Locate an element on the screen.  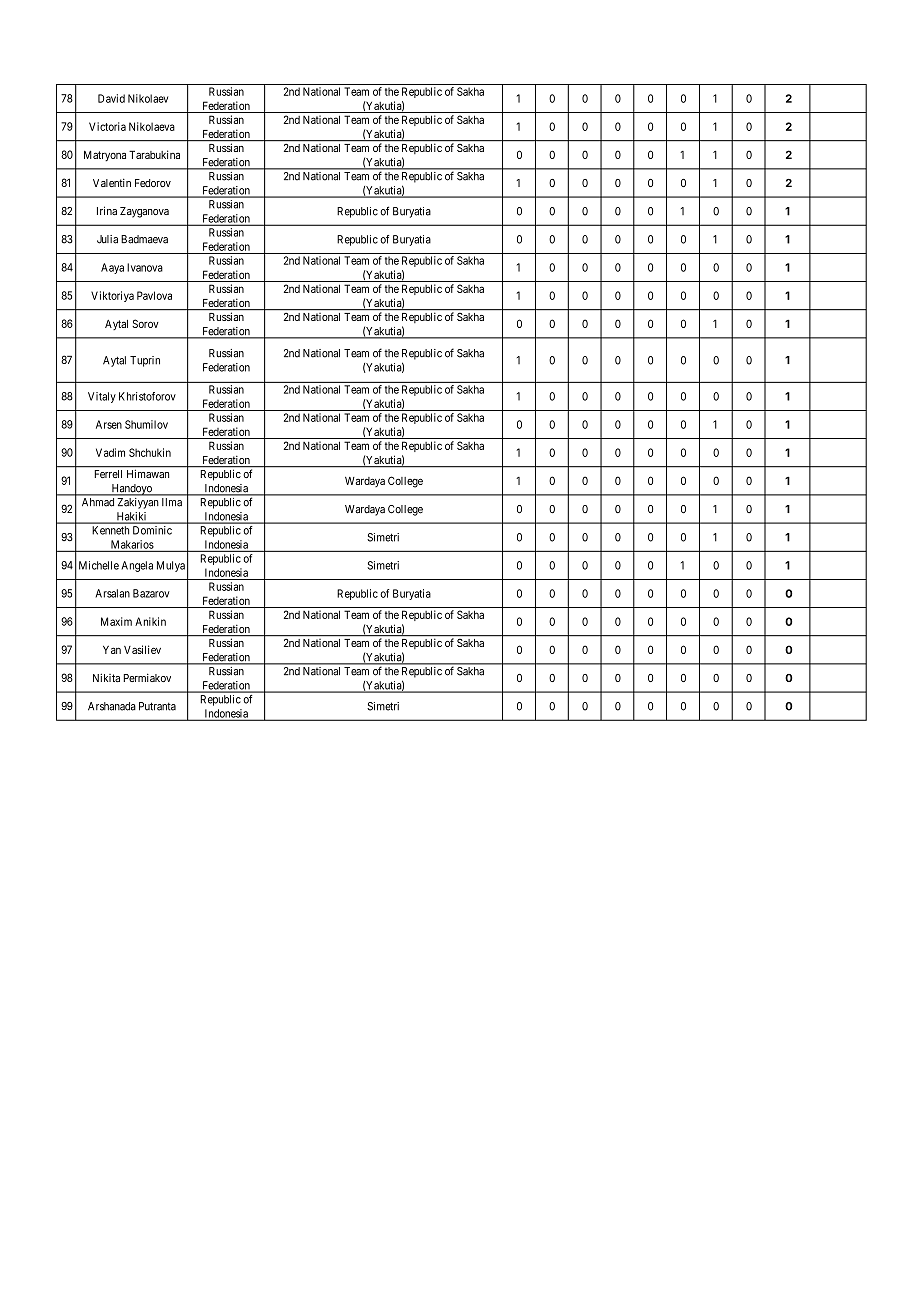
Nikita is located at coordinates (106, 677).
